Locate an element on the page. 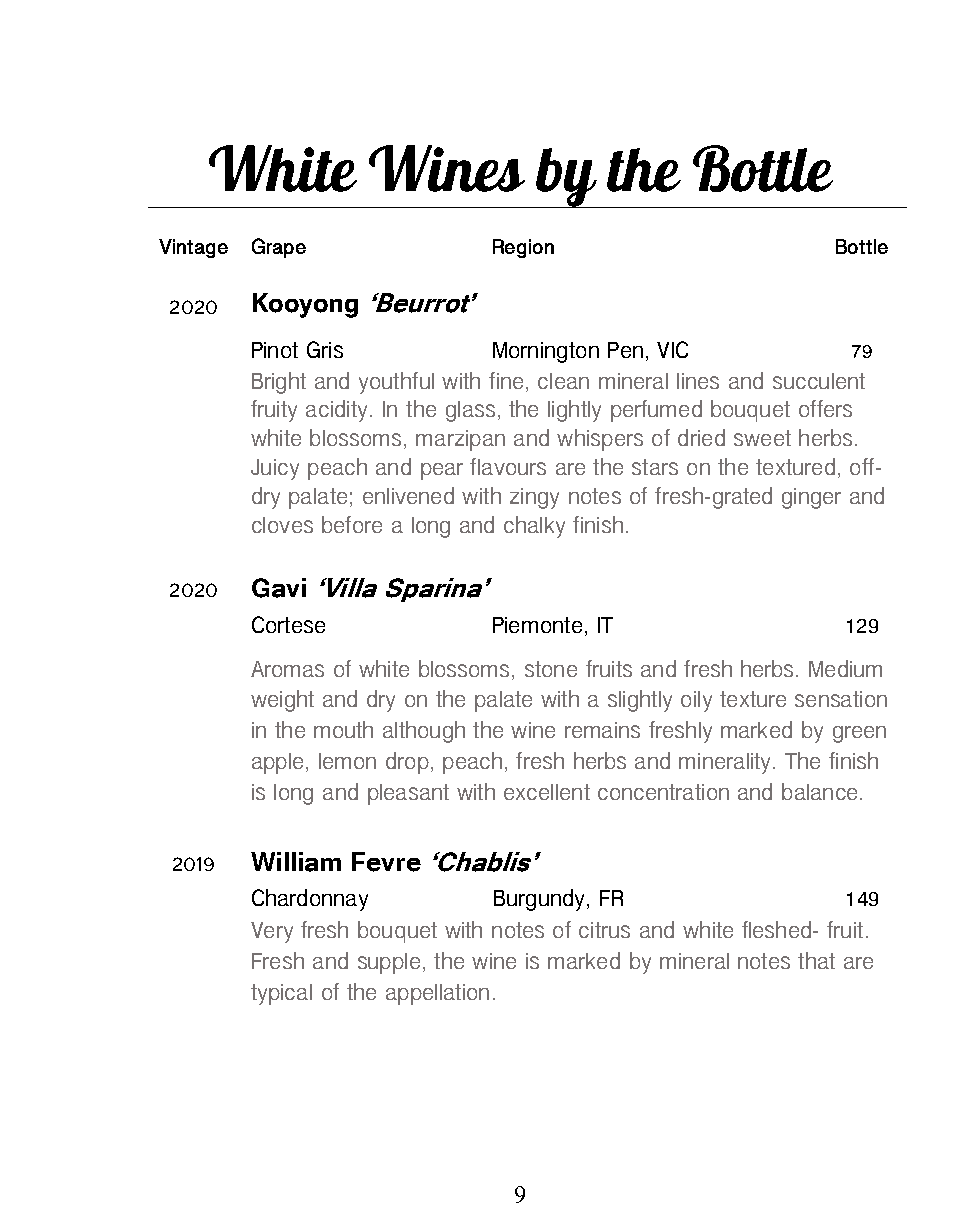 This image has height=1226, width=980. offers is located at coordinates (825, 408).
